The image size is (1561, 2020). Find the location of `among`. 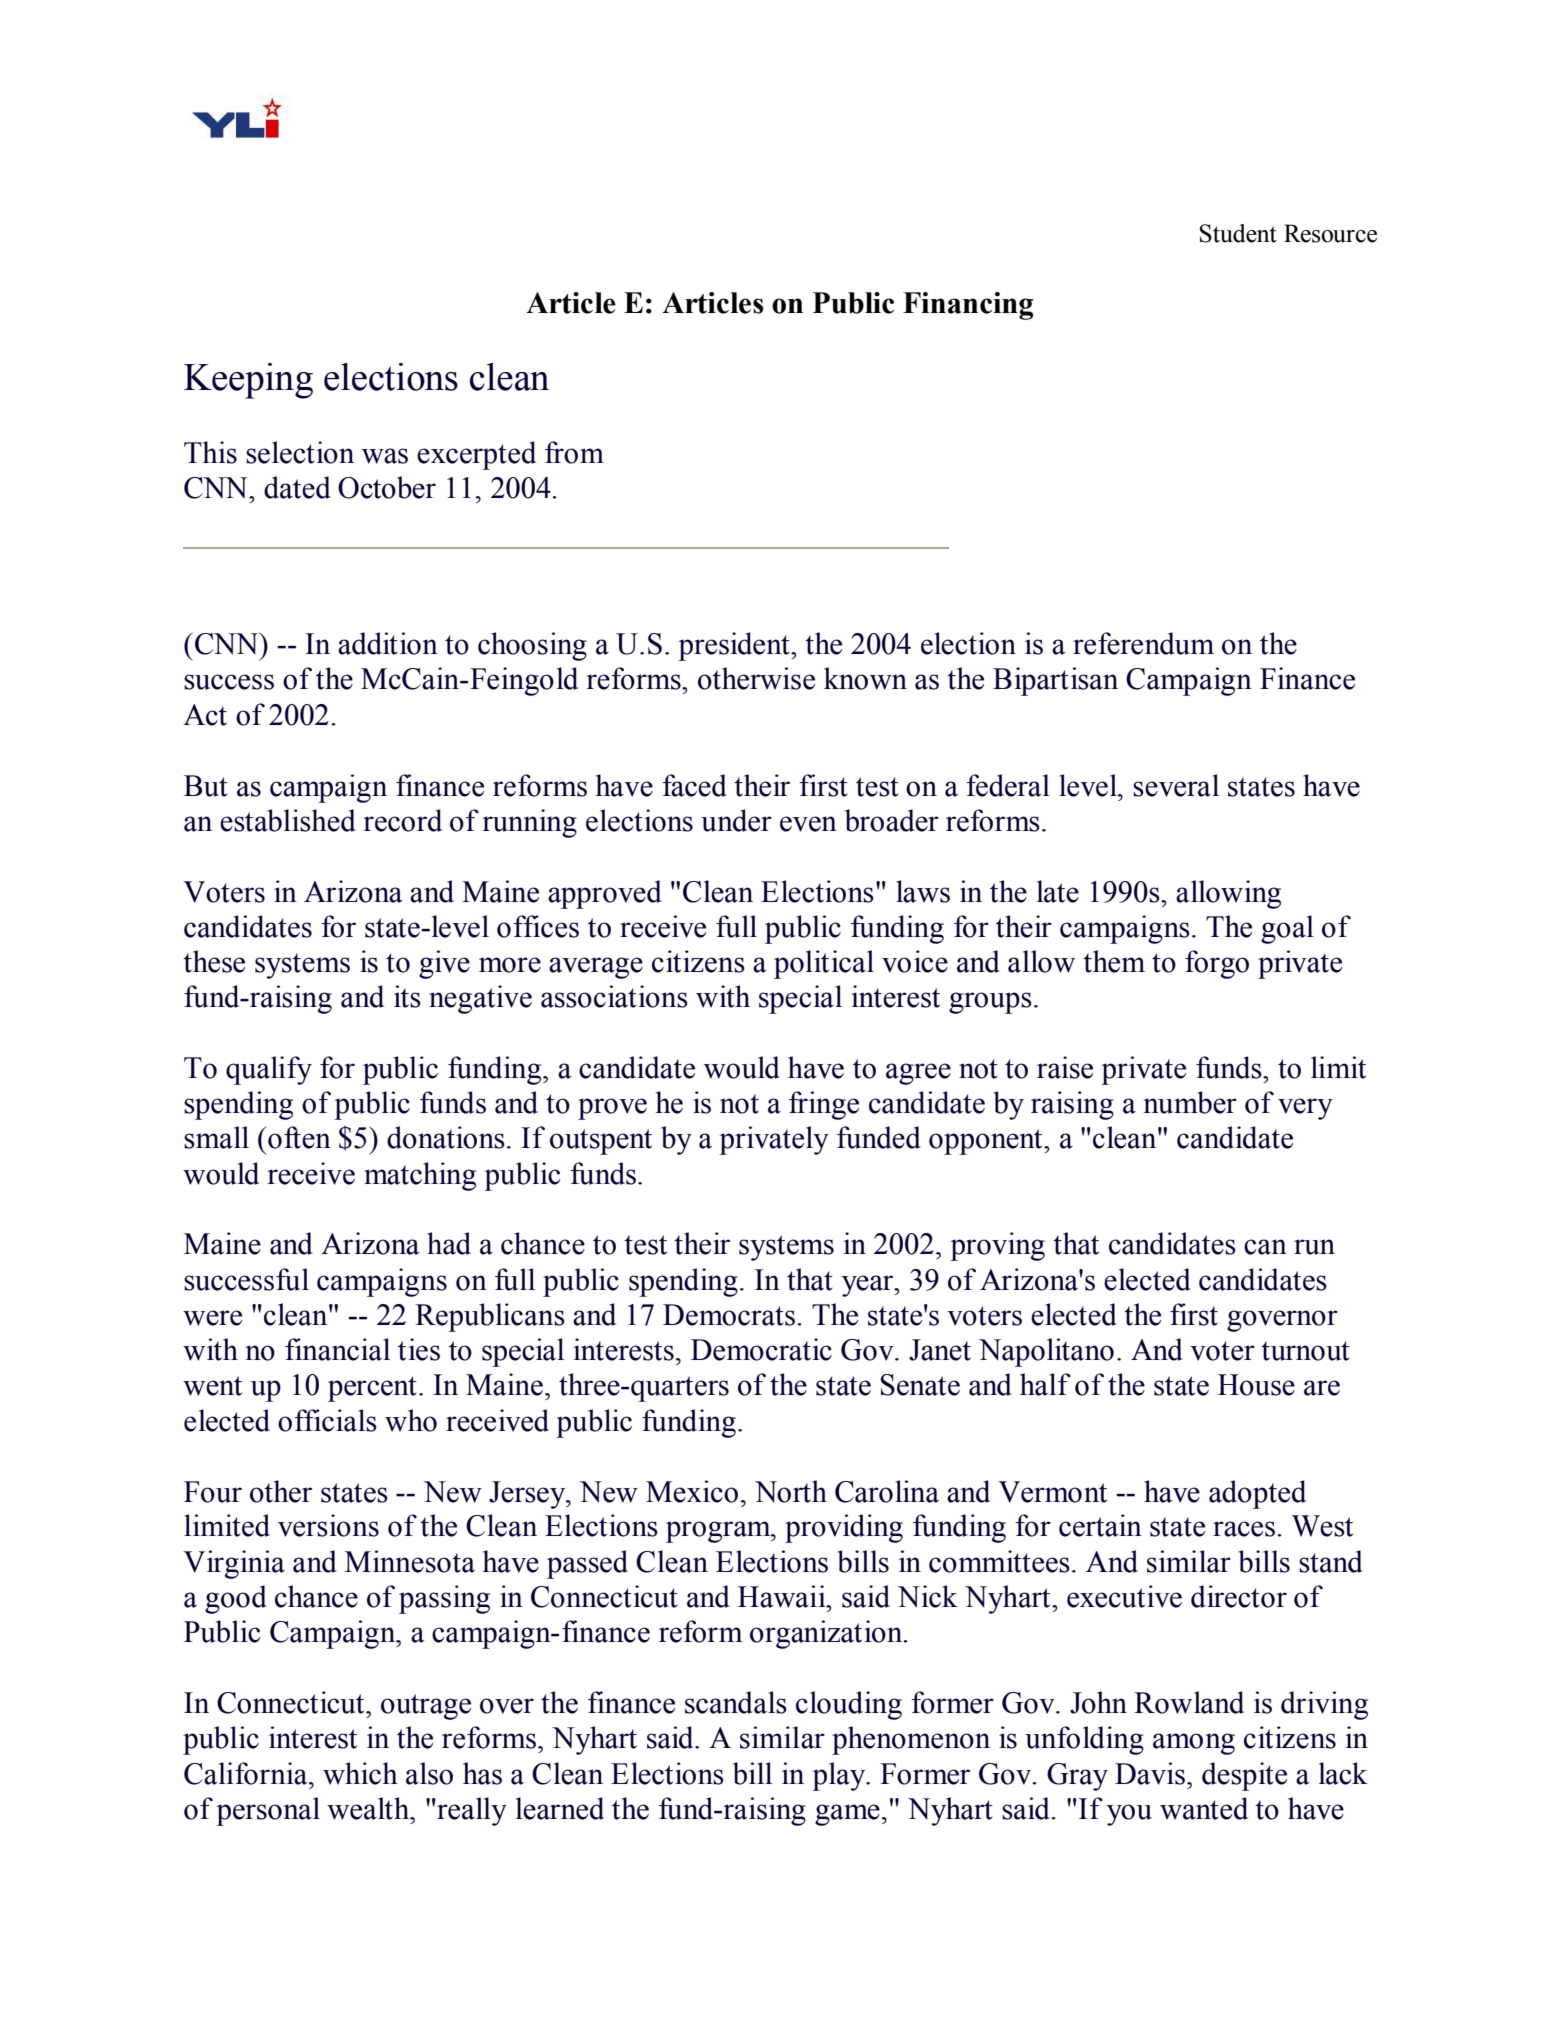

among is located at coordinates (1194, 1744).
